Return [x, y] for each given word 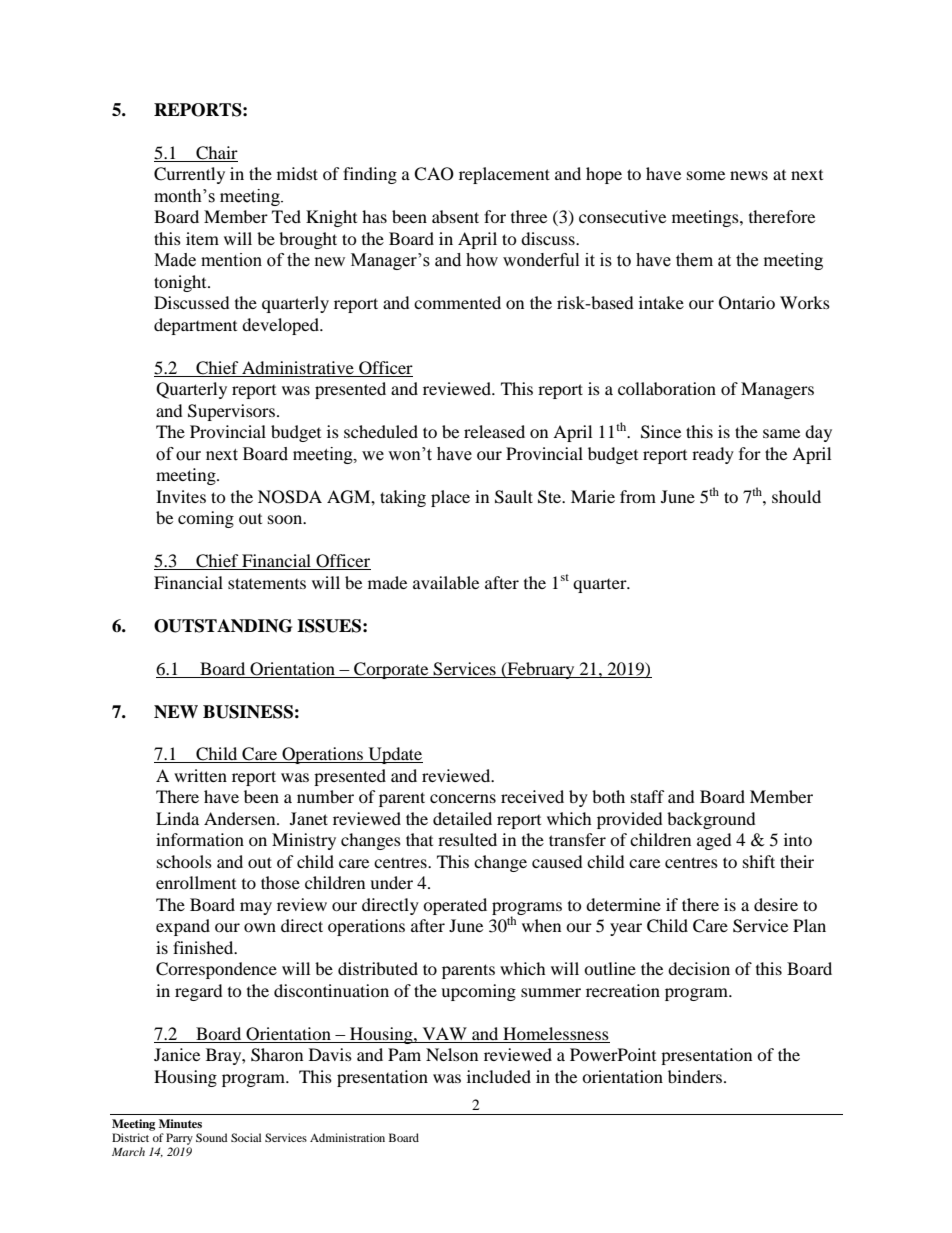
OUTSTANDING [223, 626]
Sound [212, 1137]
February [541, 670]
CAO [434, 174]
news [749, 175]
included [499, 1076]
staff [648, 796]
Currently [189, 175]
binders [696, 1076]
